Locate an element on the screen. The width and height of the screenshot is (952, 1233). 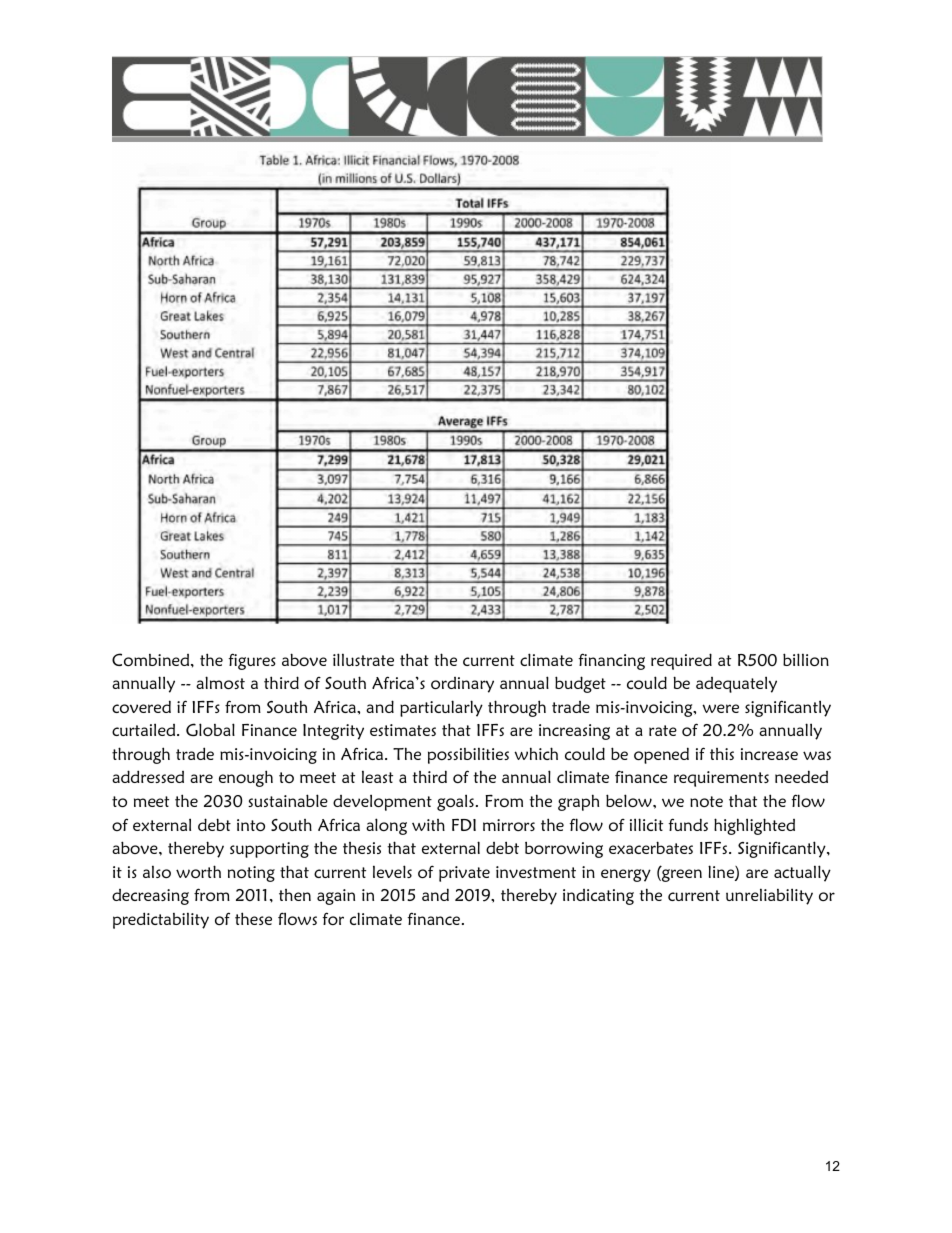
highlighted is located at coordinates (754, 826).
